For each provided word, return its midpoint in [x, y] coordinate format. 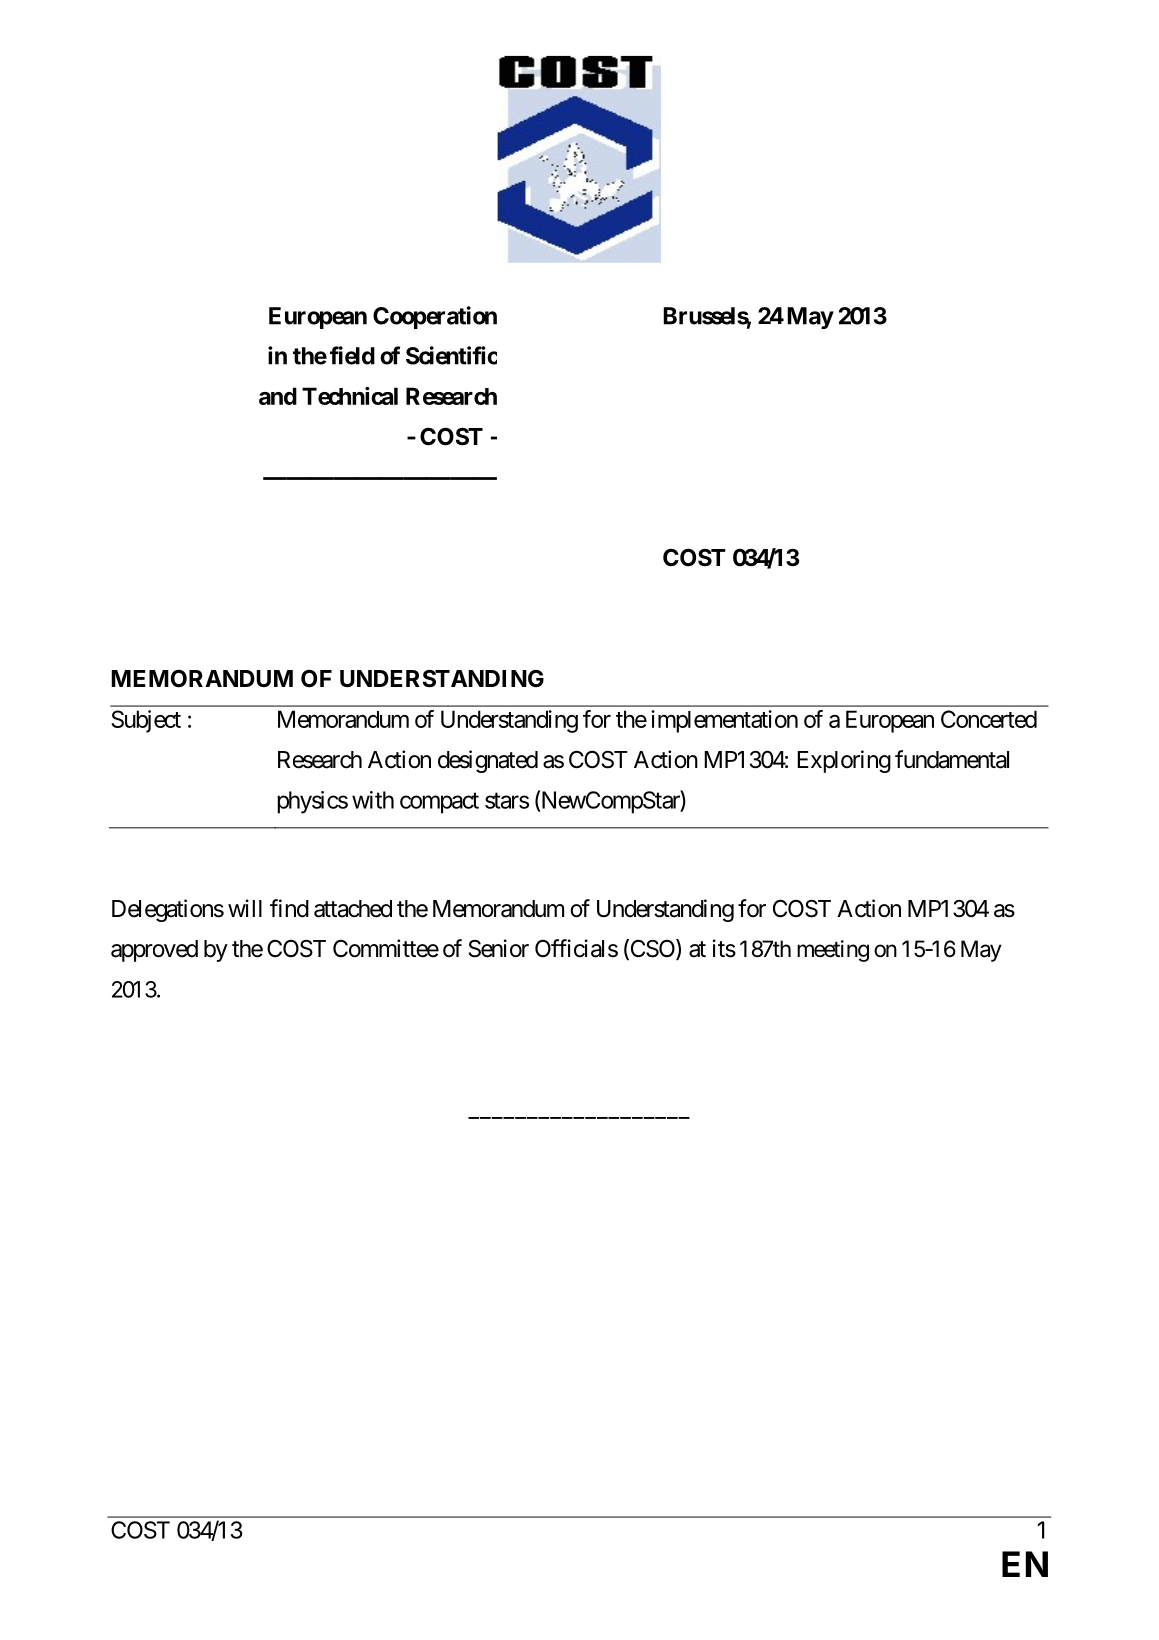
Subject [146, 721]
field [352, 355]
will [245, 908]
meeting [833, 951]
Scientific [451, 355]
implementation [724, 721]
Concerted [989, 719]
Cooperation [435, 317]
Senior [499, 948]
